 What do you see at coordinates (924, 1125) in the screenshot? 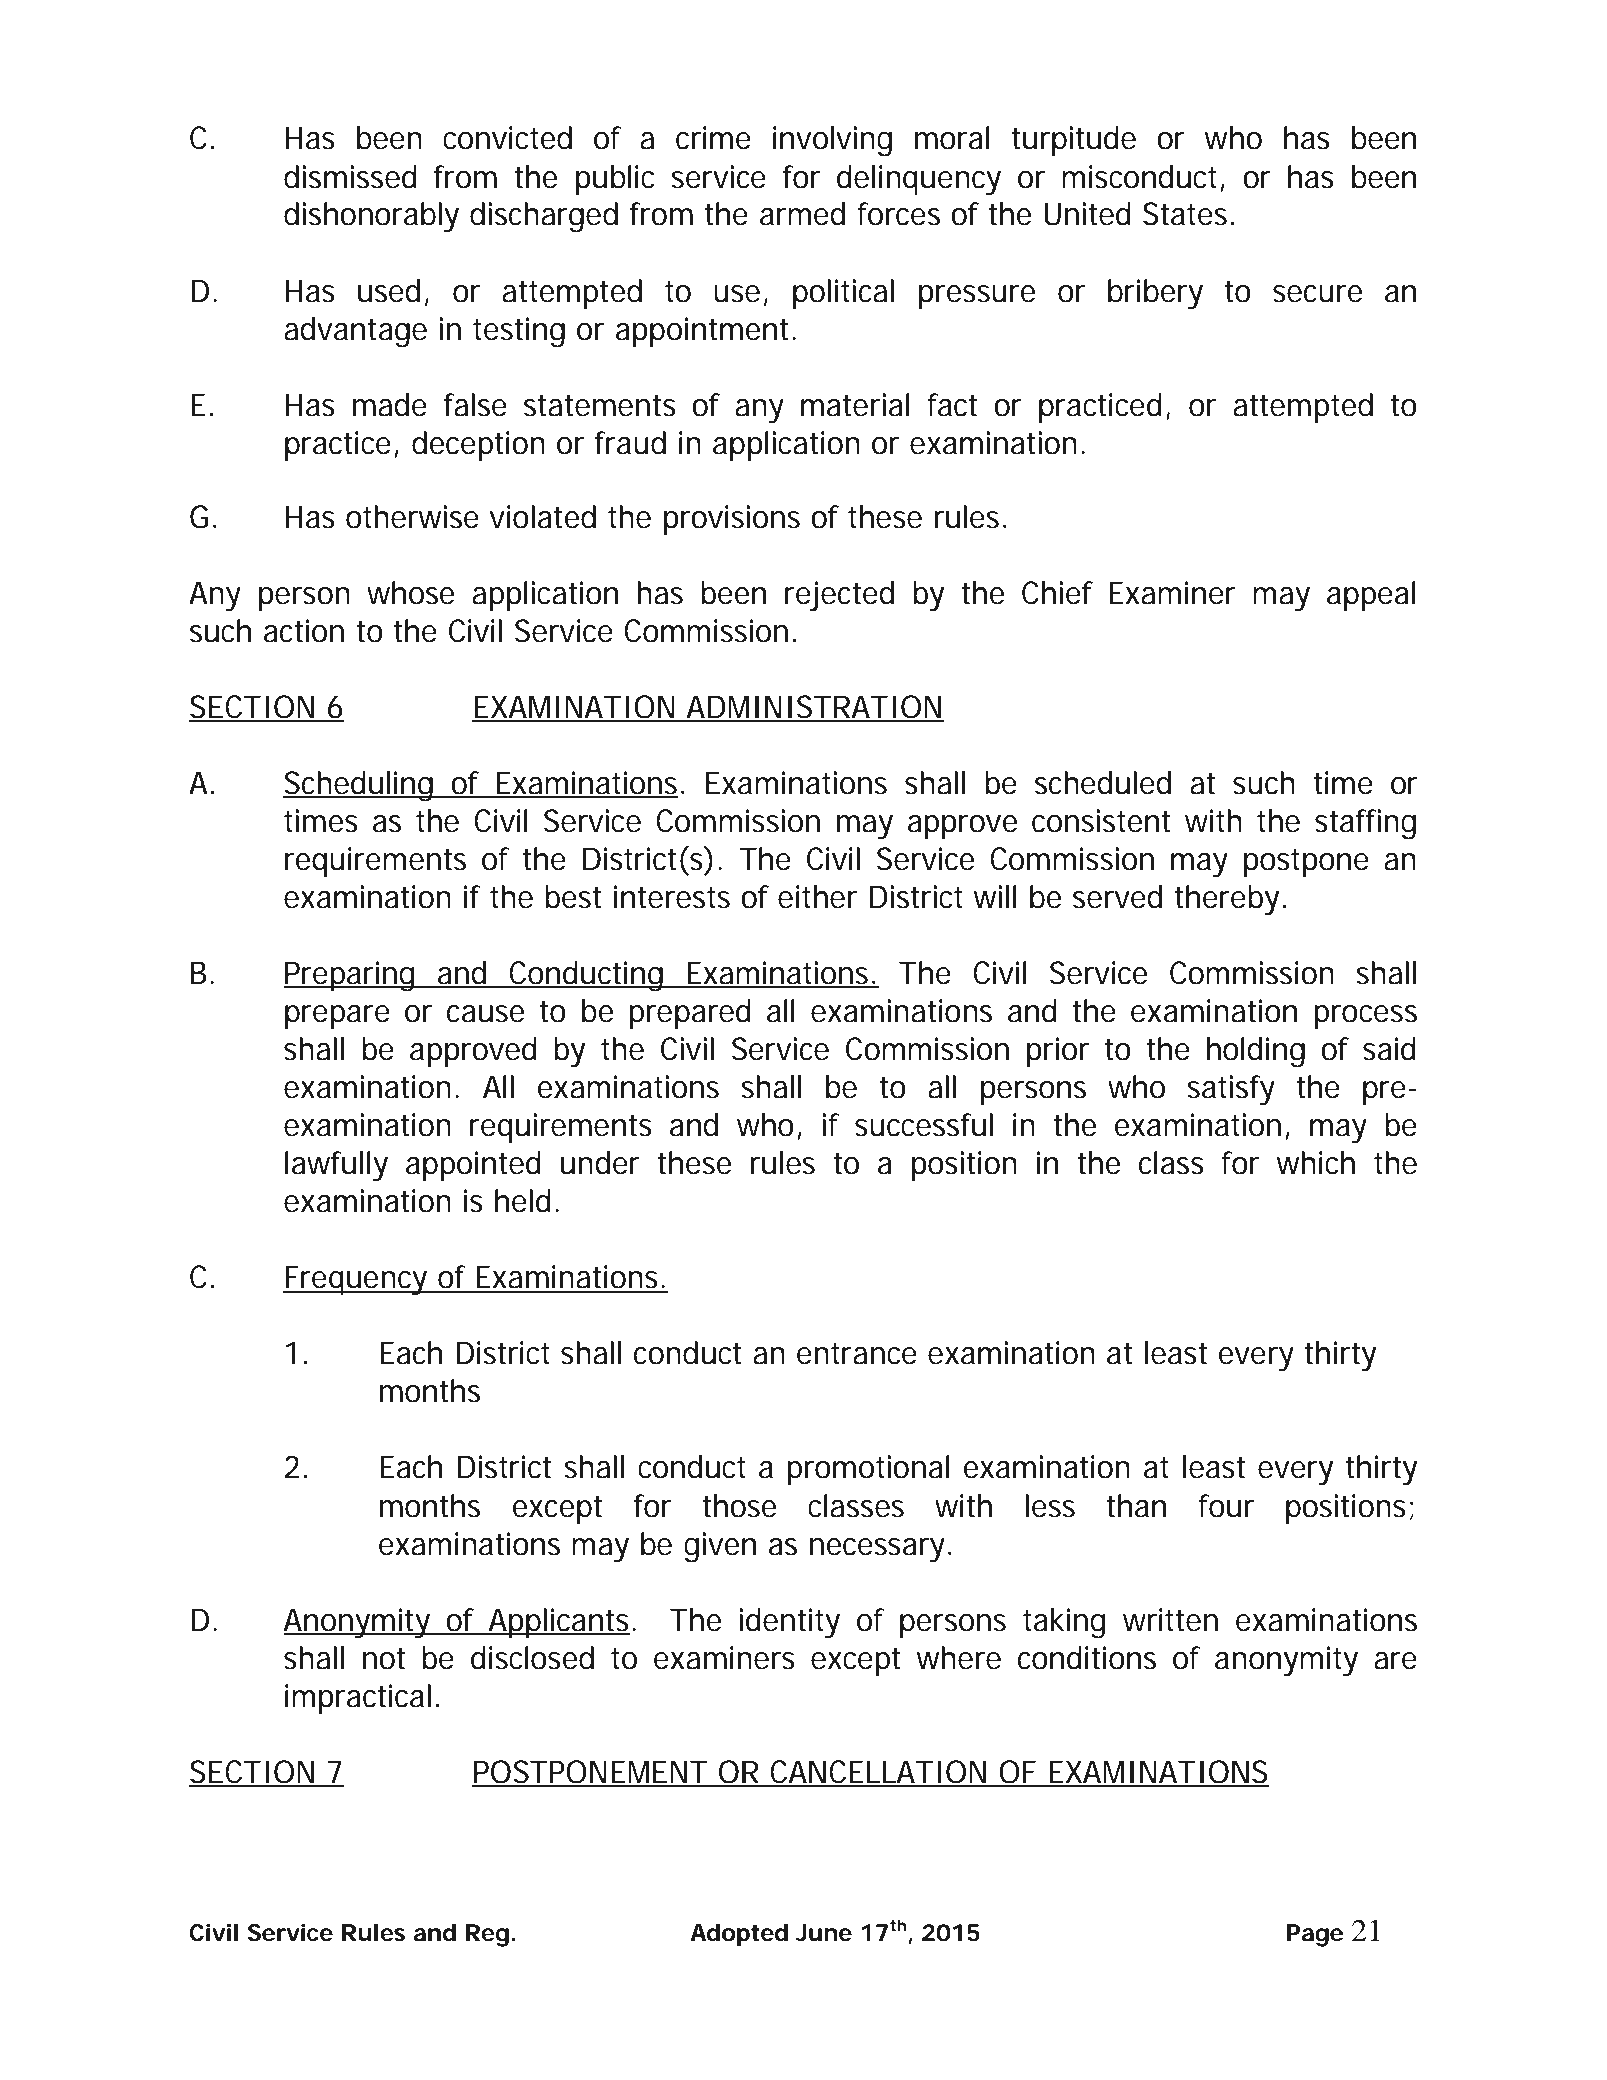
I see `successful` at bounding box center [924, 1125].
